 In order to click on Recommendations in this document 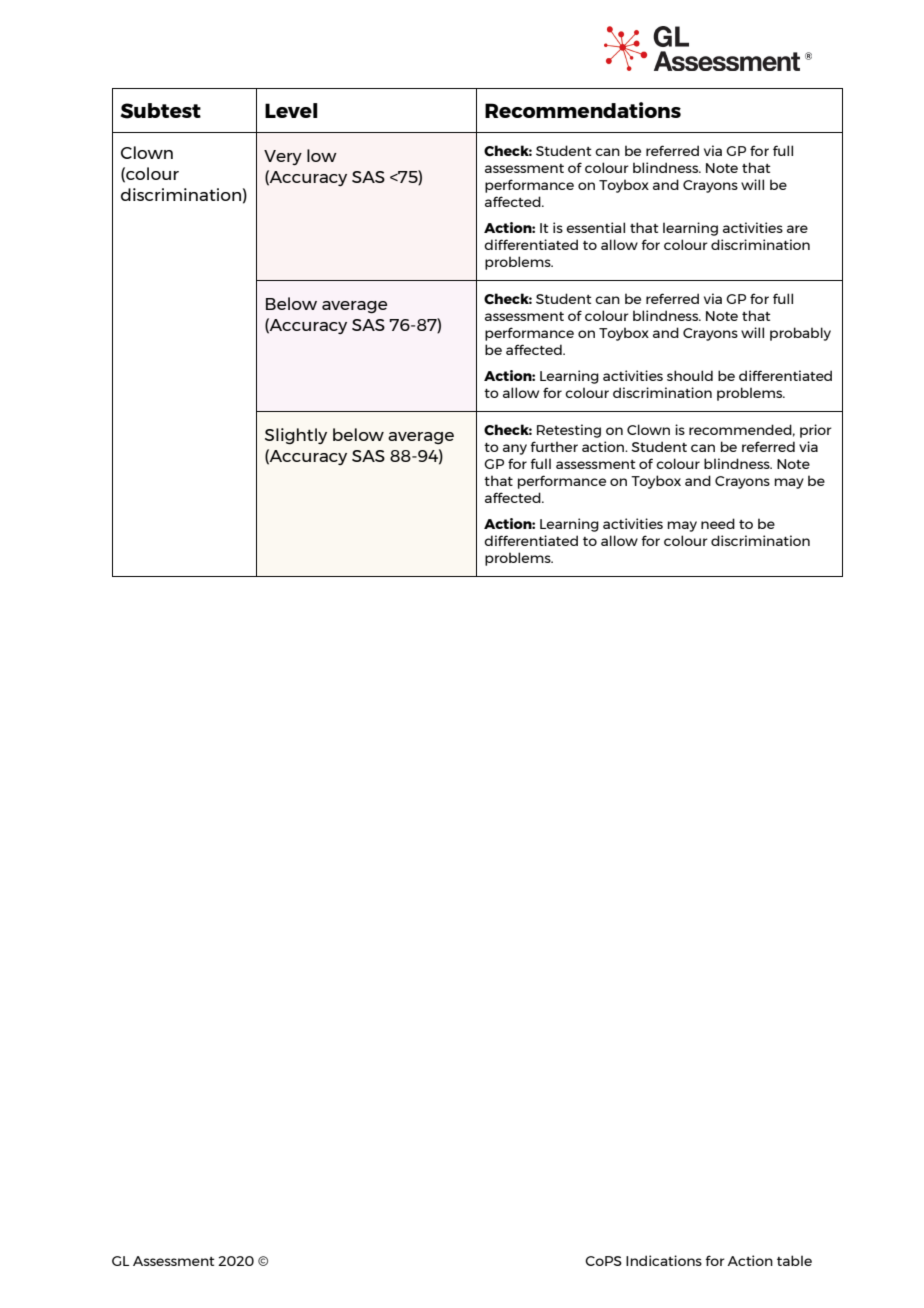, I will do `click(583, 110)`.
